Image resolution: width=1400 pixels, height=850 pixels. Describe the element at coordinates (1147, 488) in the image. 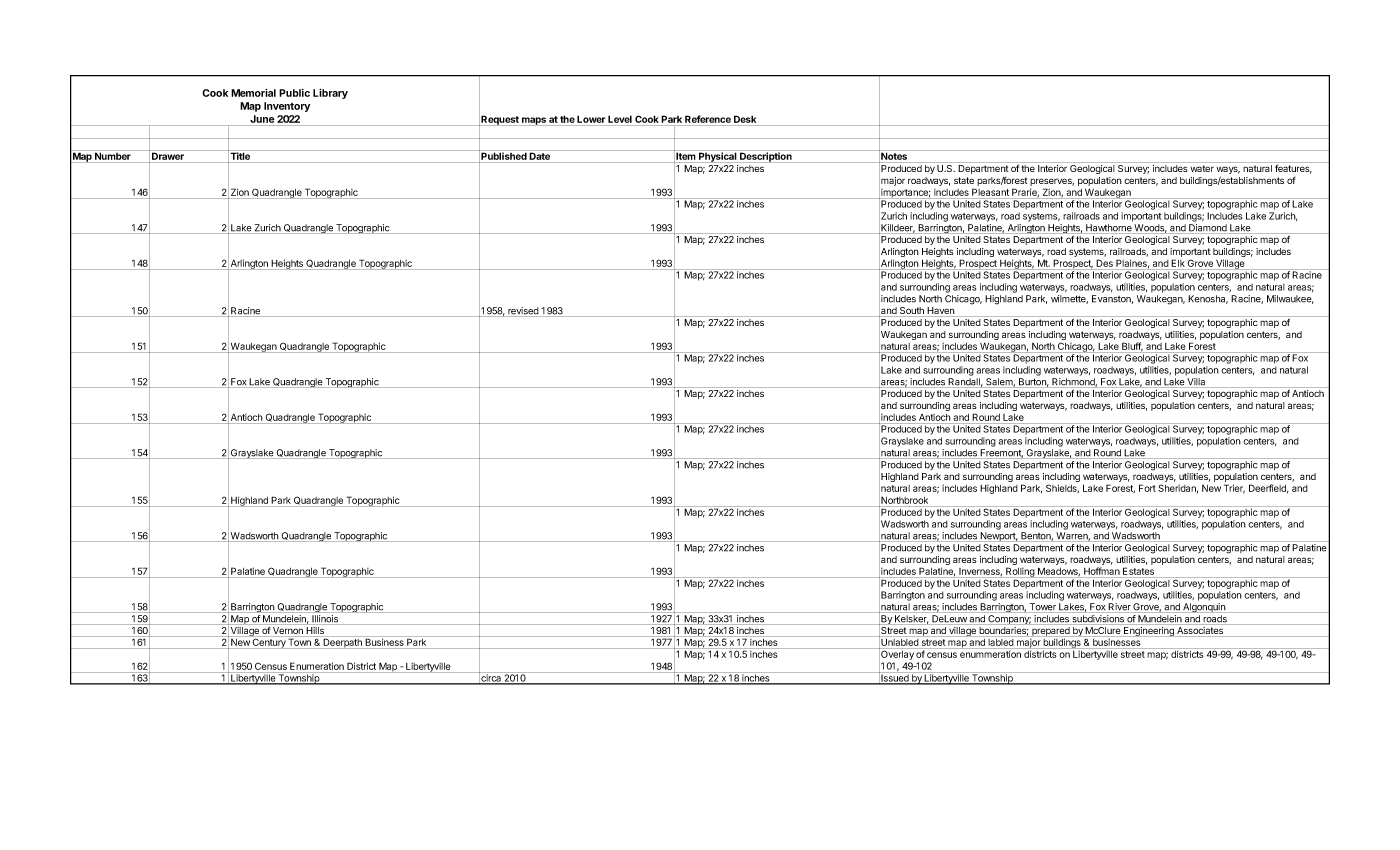

I see `Fort` at that location.
